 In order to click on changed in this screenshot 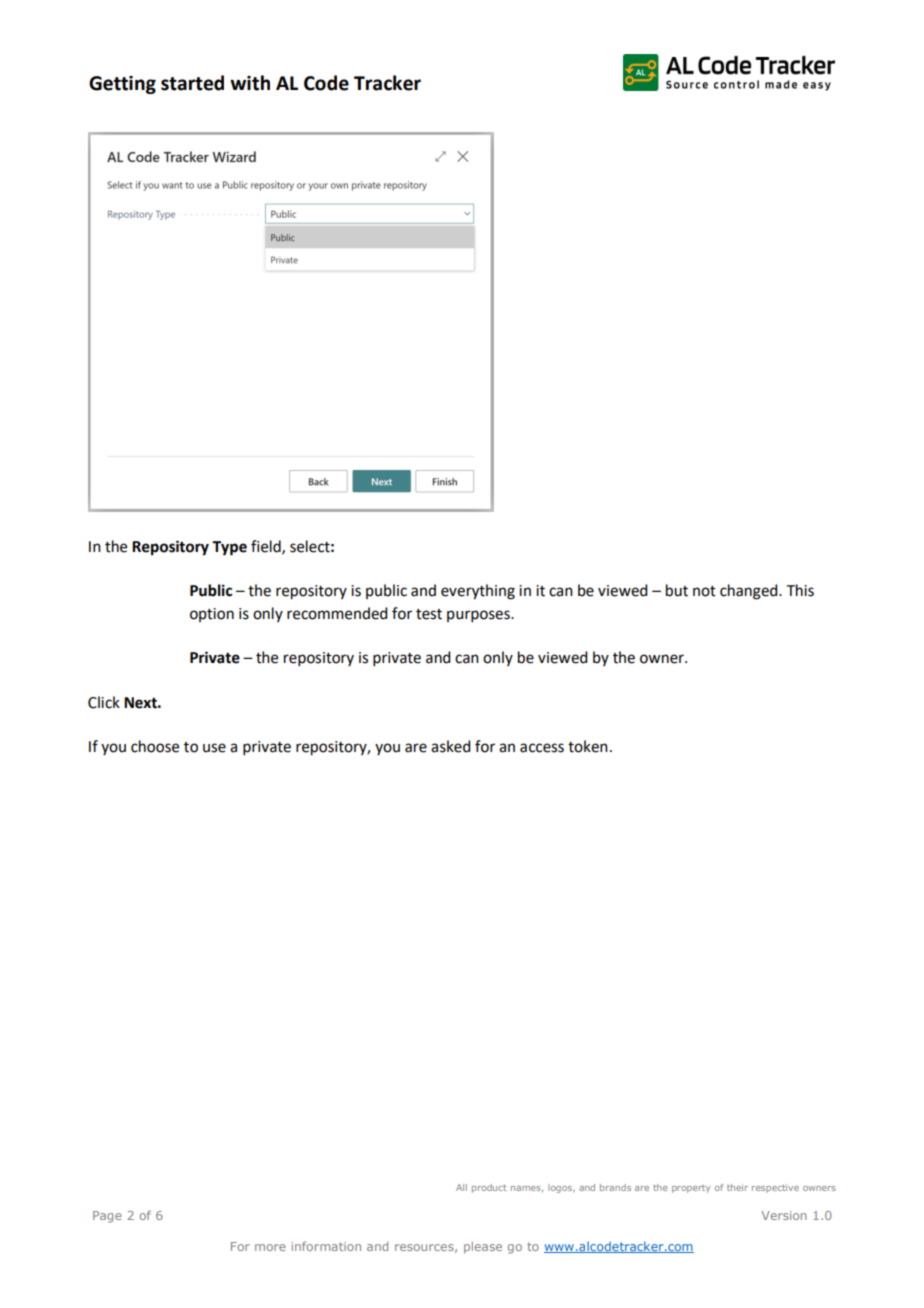, I will do `click(750, 592)`.
